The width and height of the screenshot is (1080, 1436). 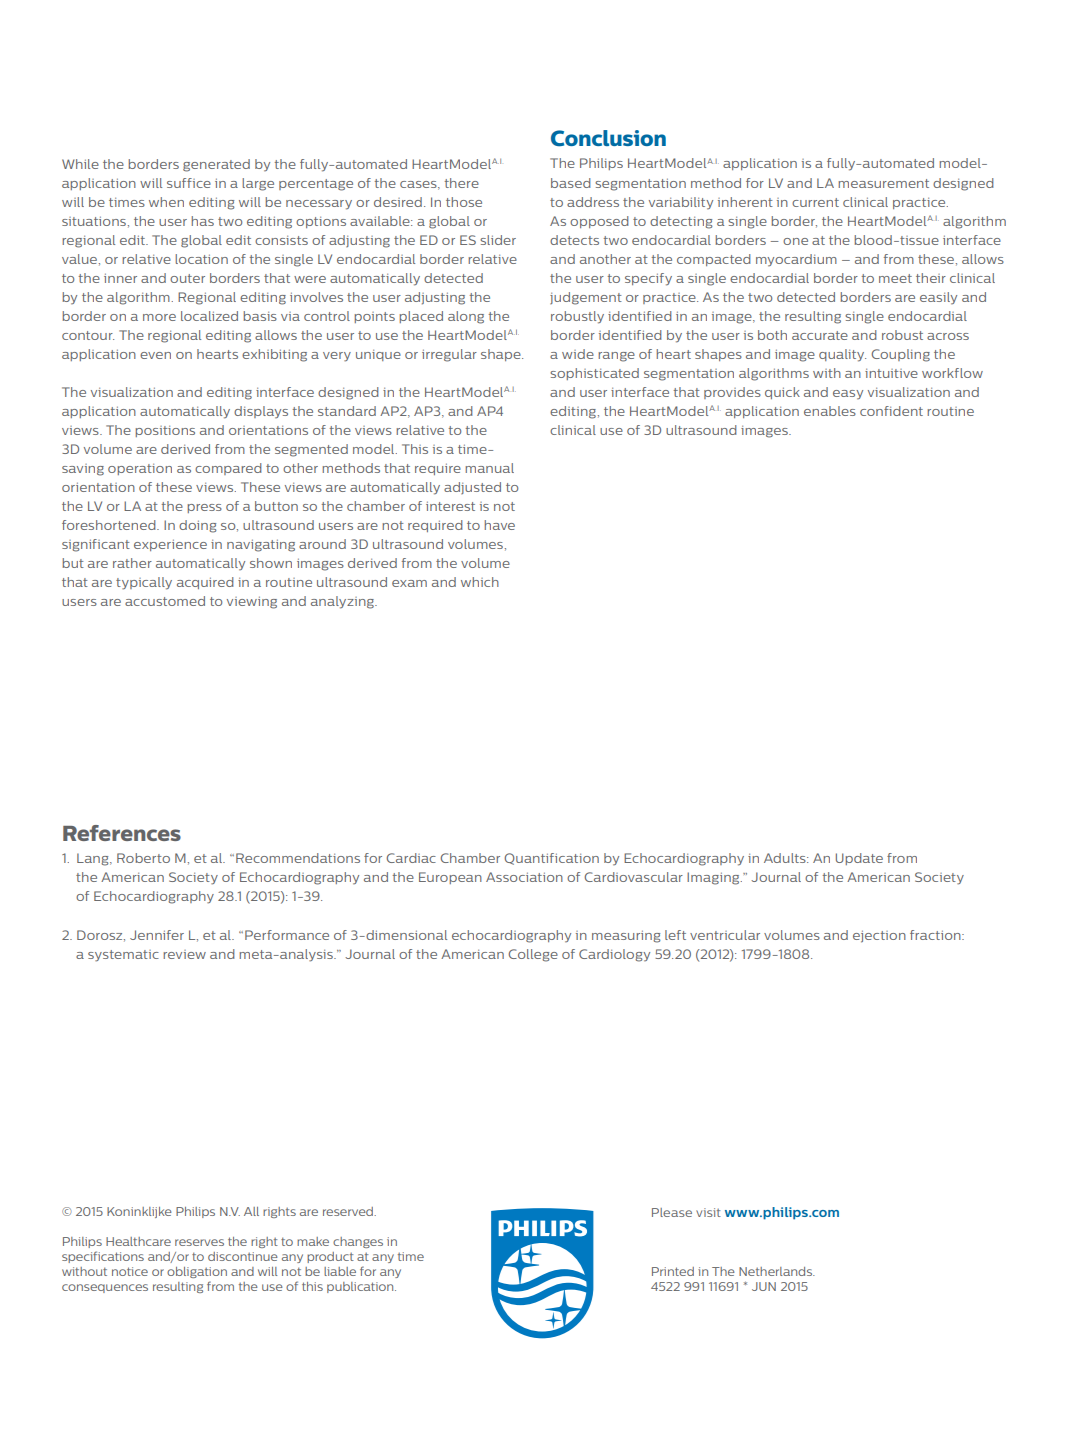 I want to click on suffice, so click(x=189, y=183).
